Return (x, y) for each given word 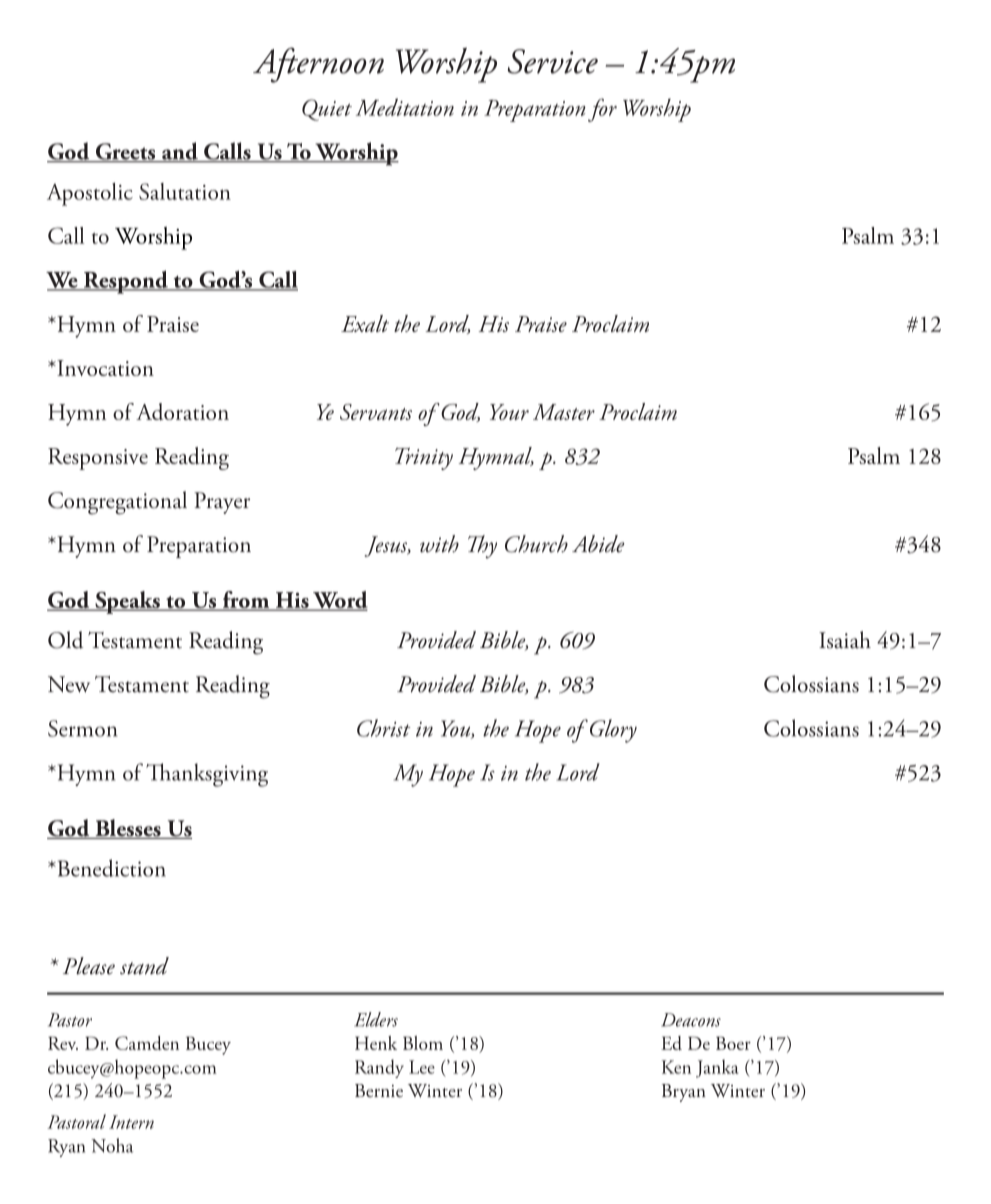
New (69, 684)
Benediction (110, 868)
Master (564, 412)
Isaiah (845, 640)
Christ (384, 728)
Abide (598, 544)
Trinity (424, 459)
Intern (131, 1122)
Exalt (365, 323)
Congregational (117, 503)
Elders (376, 1019)
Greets (125, 152)
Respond (125, 282)
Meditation (405, 107)
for (602, 110)
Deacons (691, 1020)
